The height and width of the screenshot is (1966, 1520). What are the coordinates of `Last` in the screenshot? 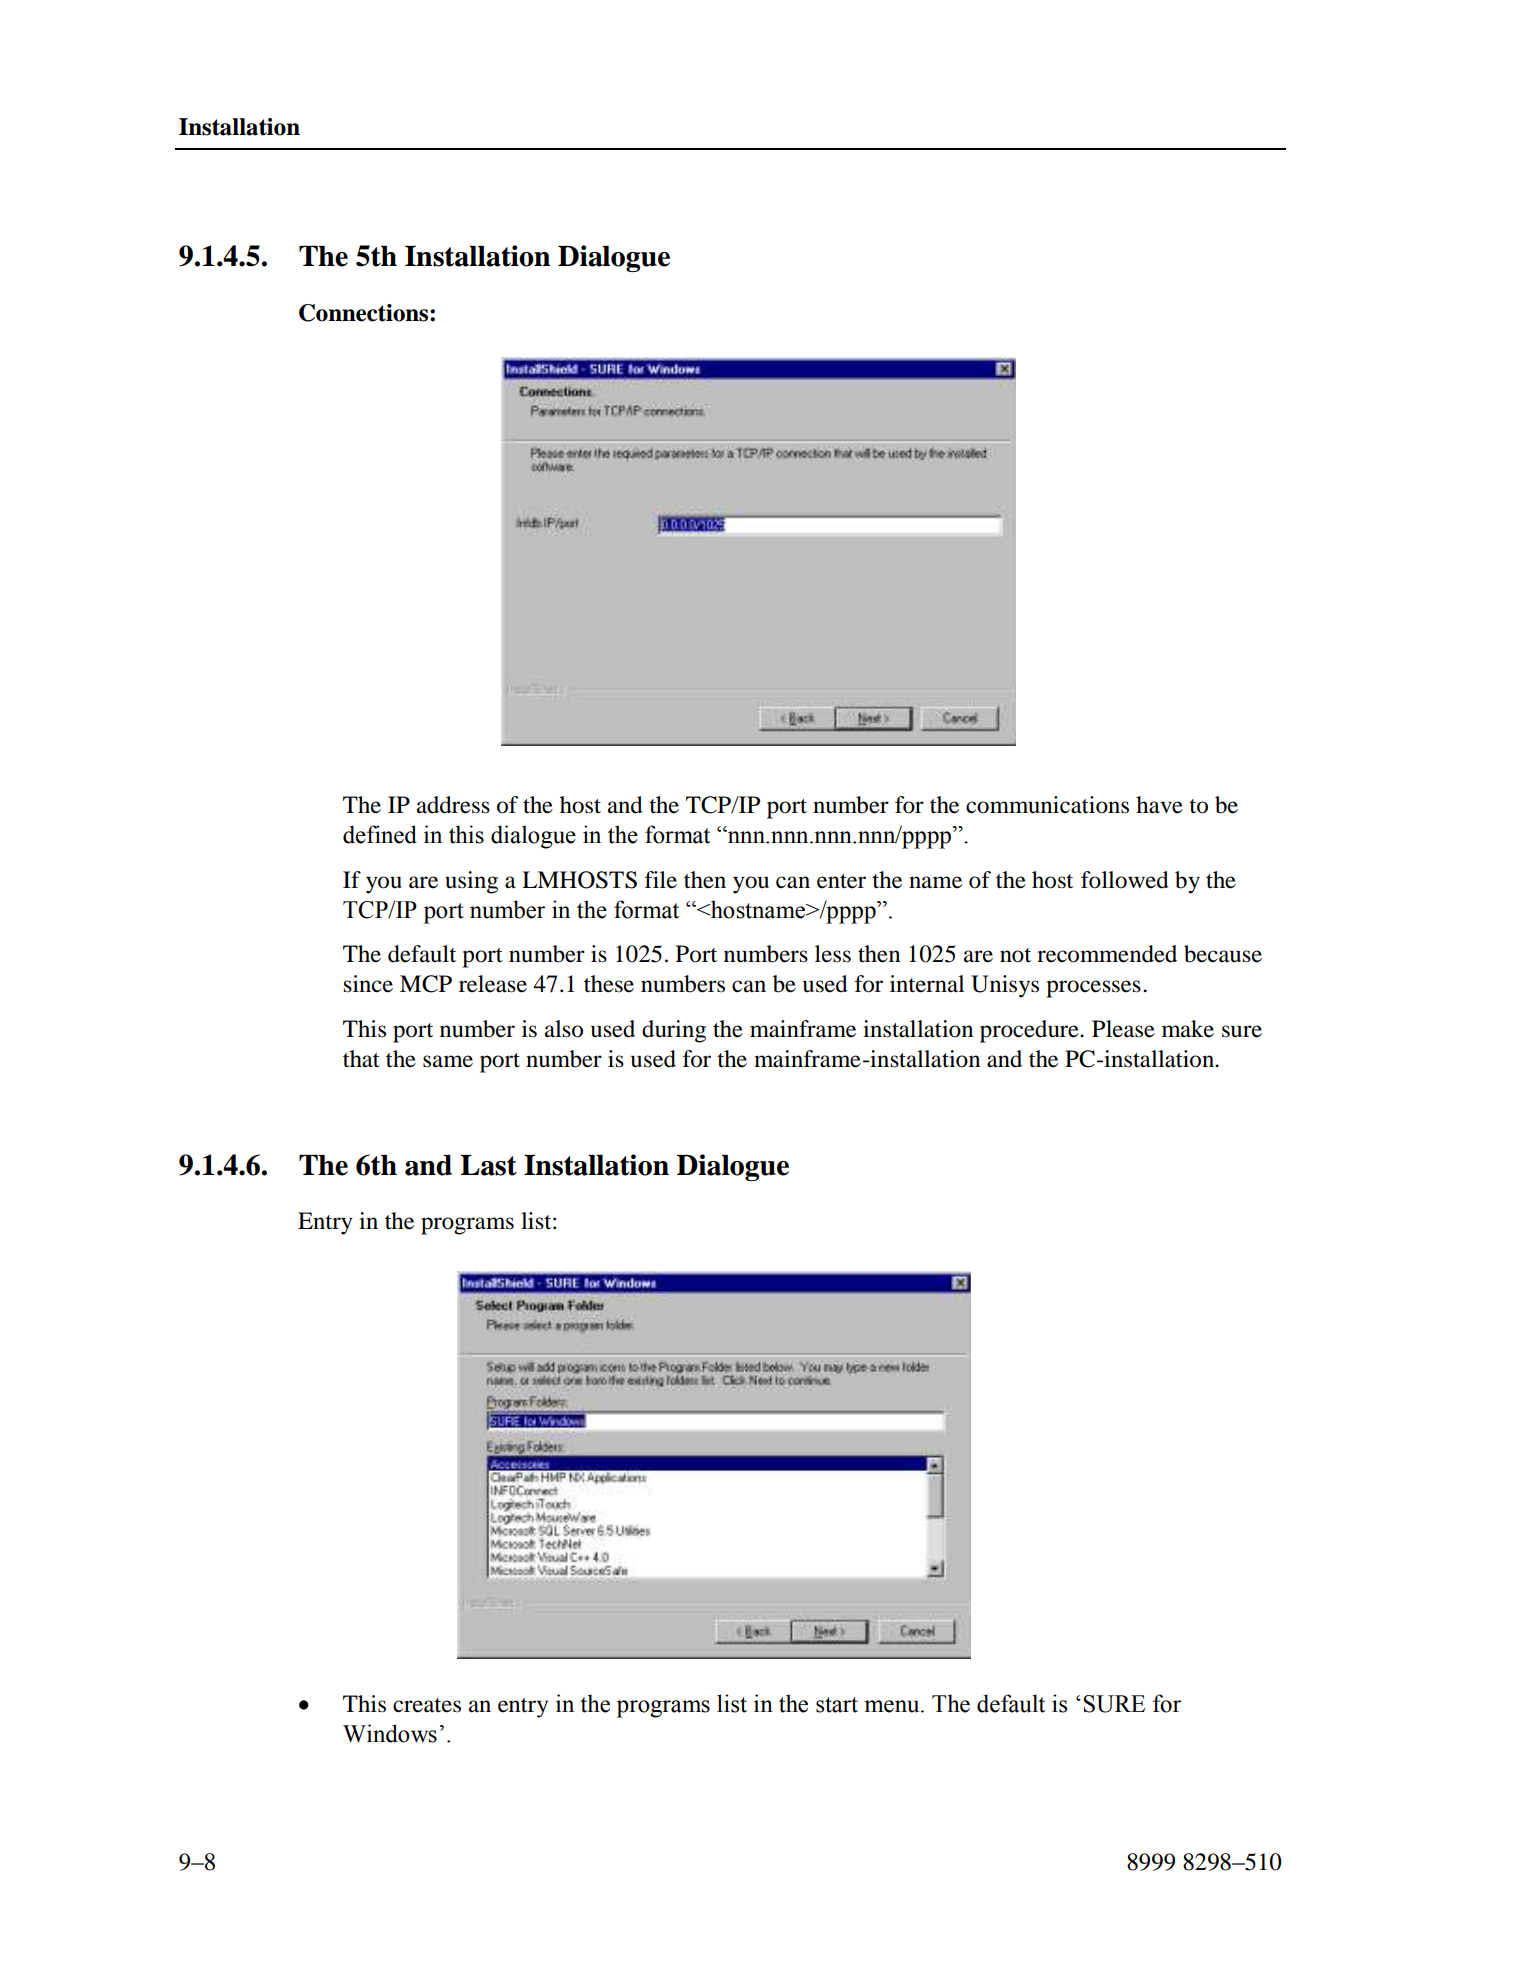 It's located at (488, 1165).
